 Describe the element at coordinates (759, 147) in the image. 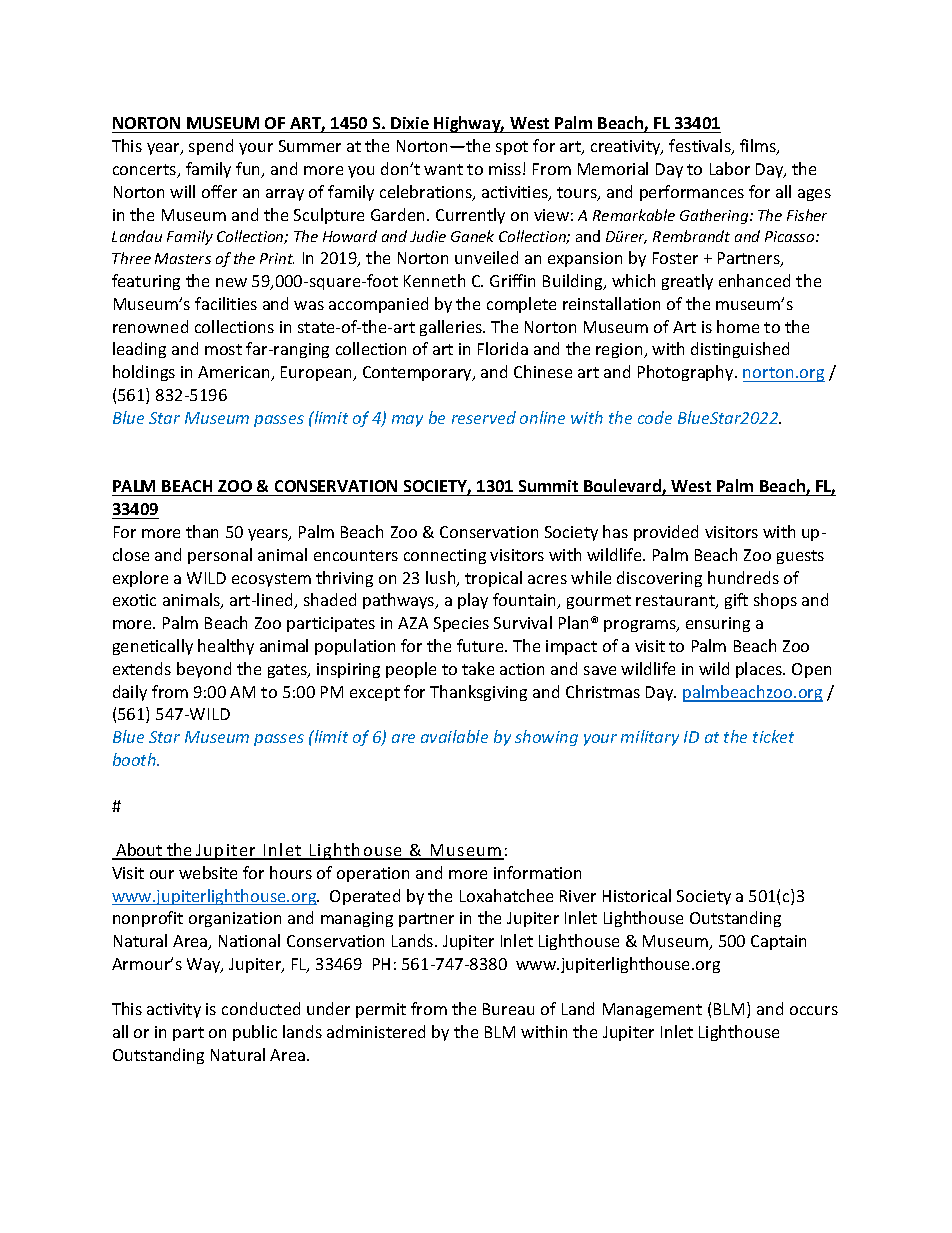

I see `films` at that location.
